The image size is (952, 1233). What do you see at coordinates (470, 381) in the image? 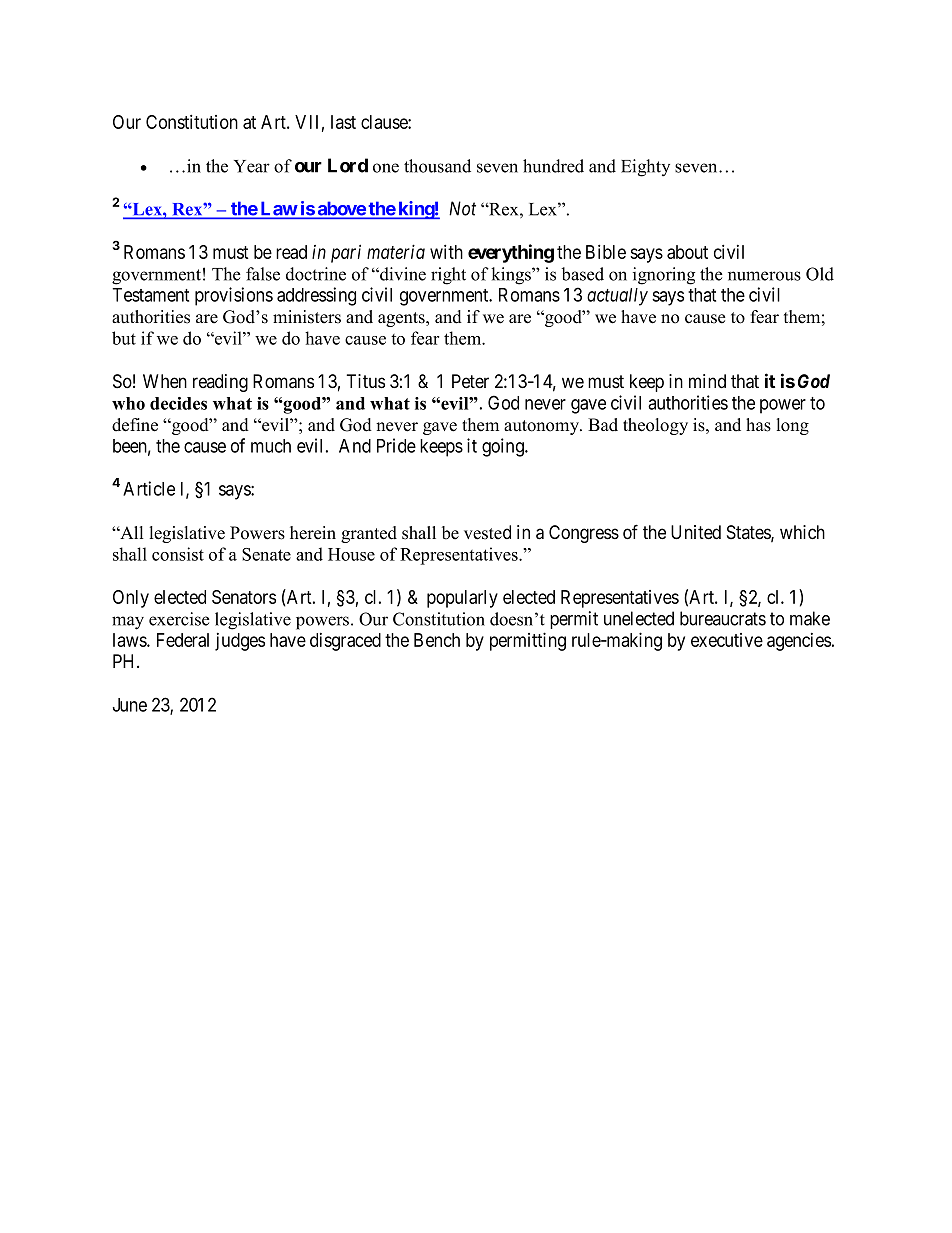
I see `Peter` at bounding box center [470, 381].
